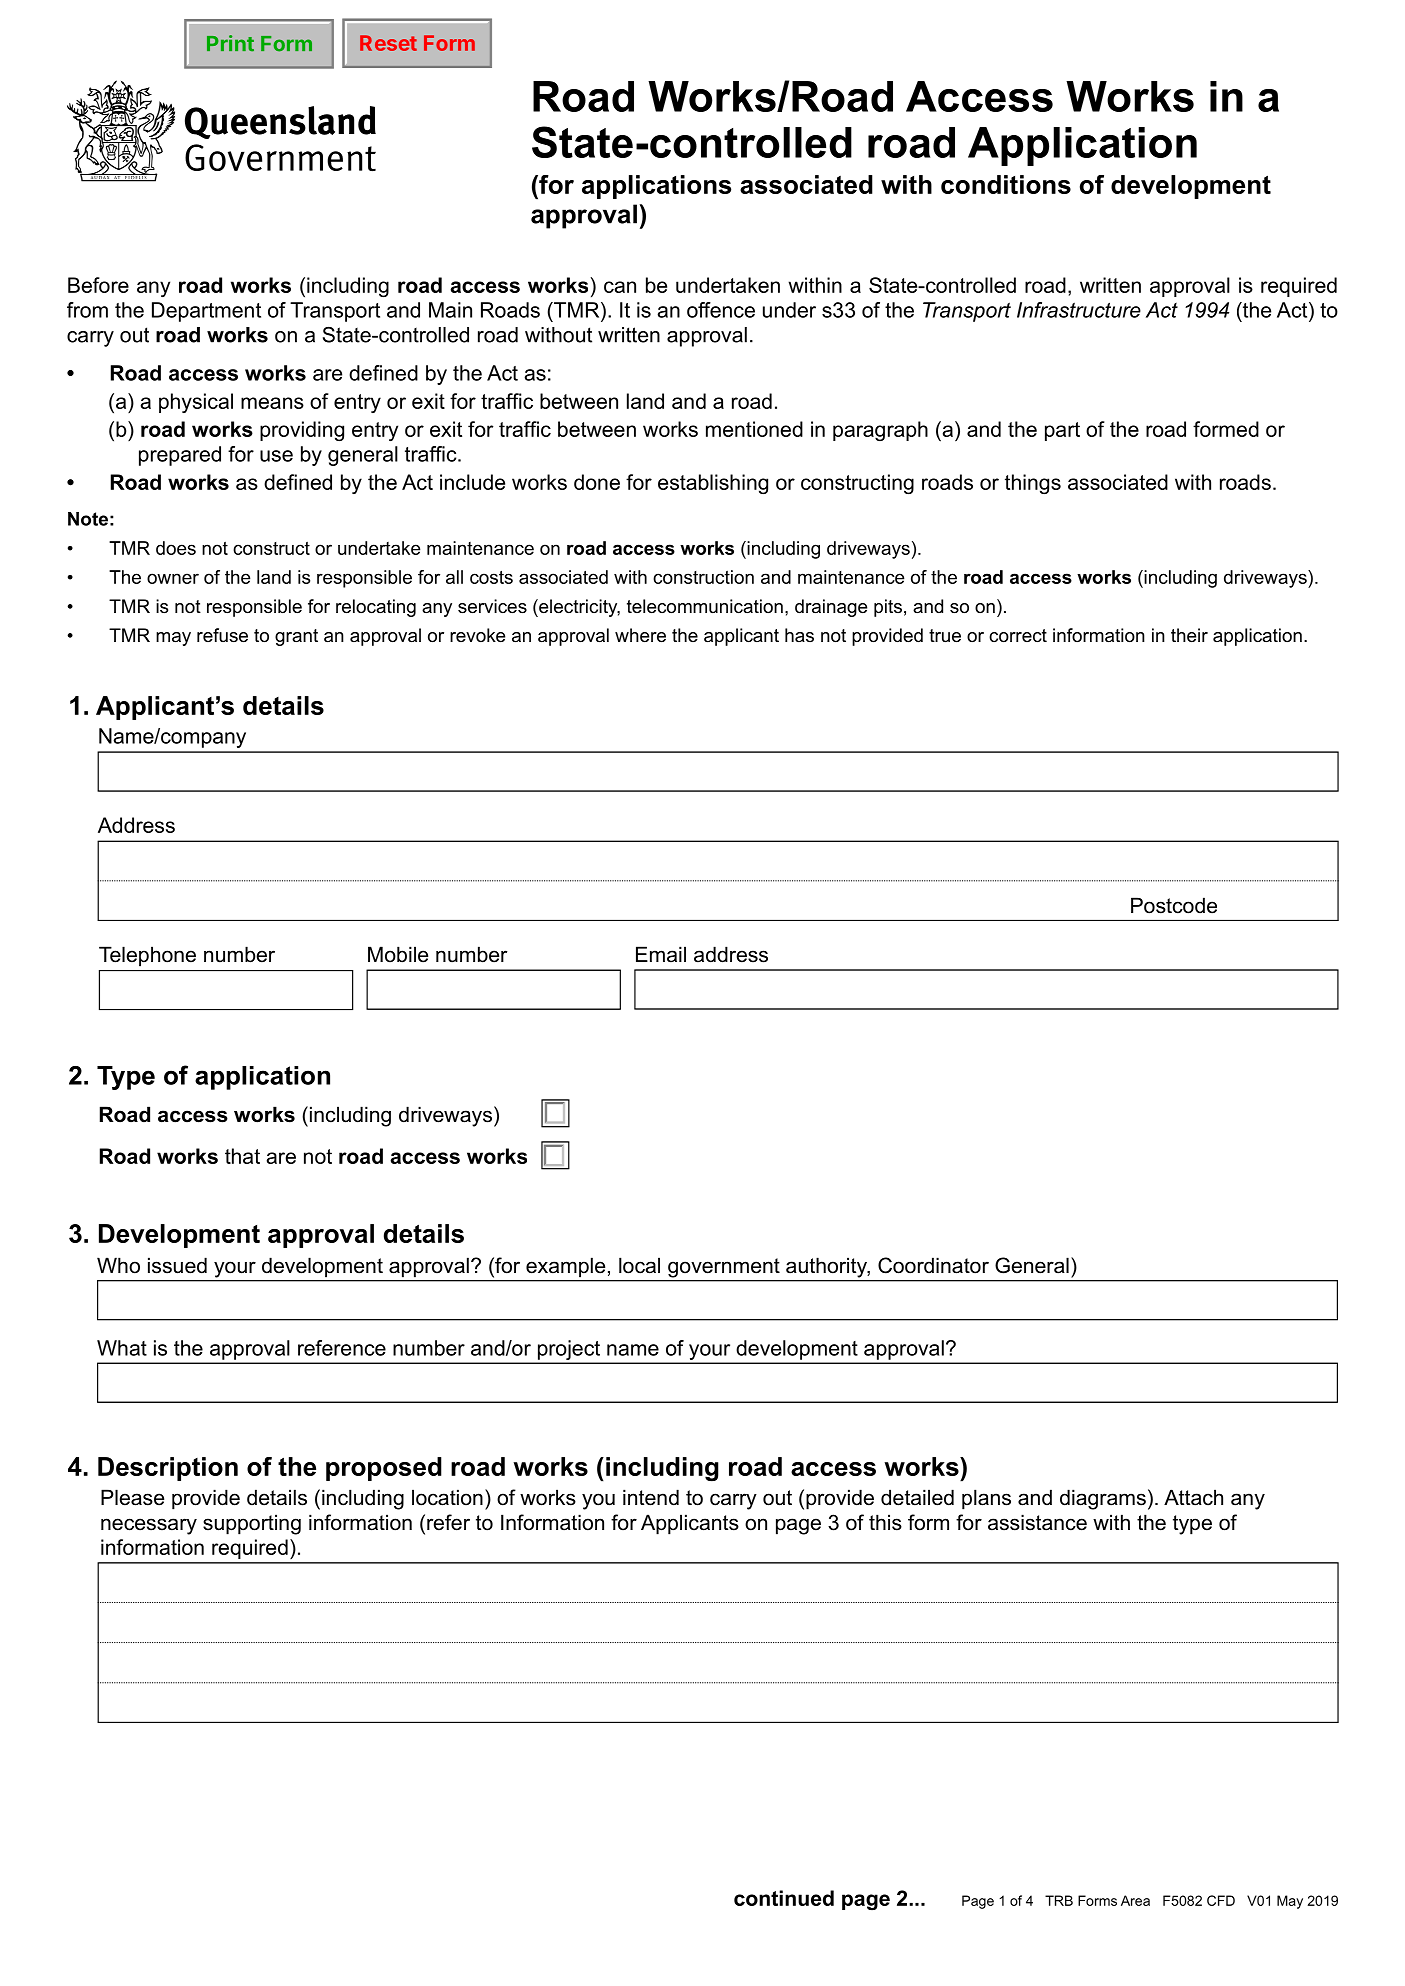 Image resolution: width=1405 pixels, height=1986 pixels. Describe the element at coordinates (98, 285) in the screenshot. I see `Before` at that location.
